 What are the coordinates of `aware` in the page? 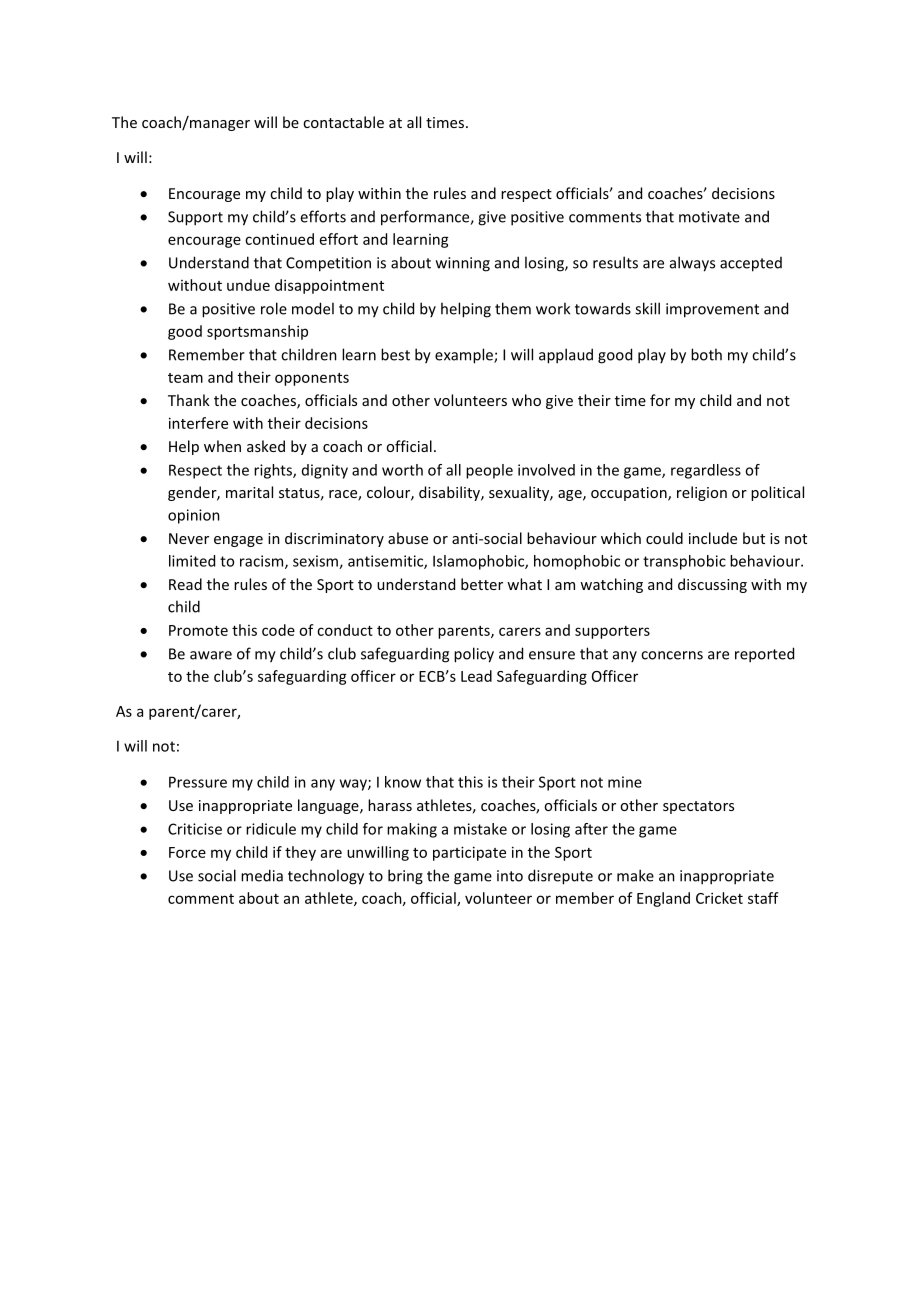 It's located at (211, 655).
